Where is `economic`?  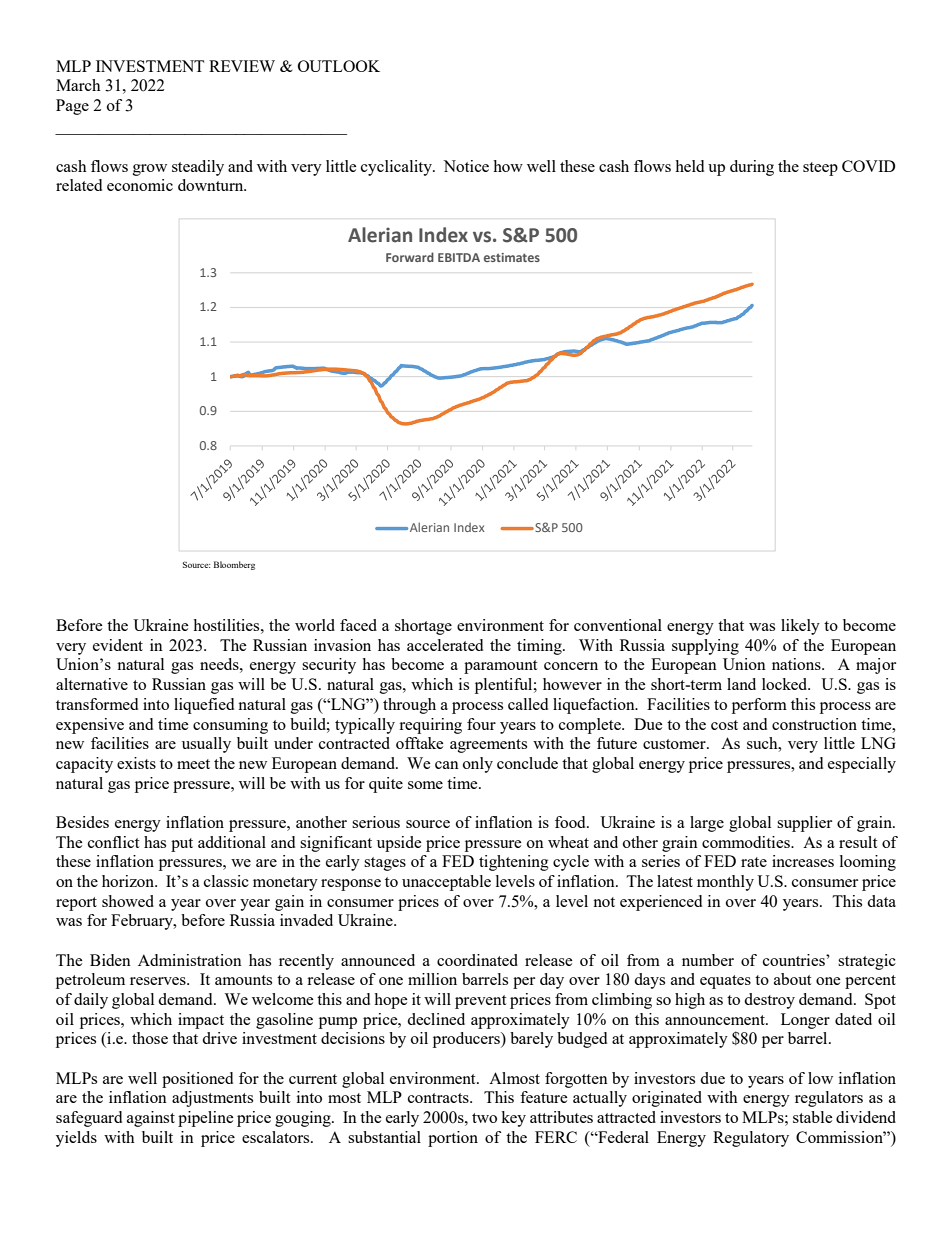 economic is located at coordinates (140, 185).
